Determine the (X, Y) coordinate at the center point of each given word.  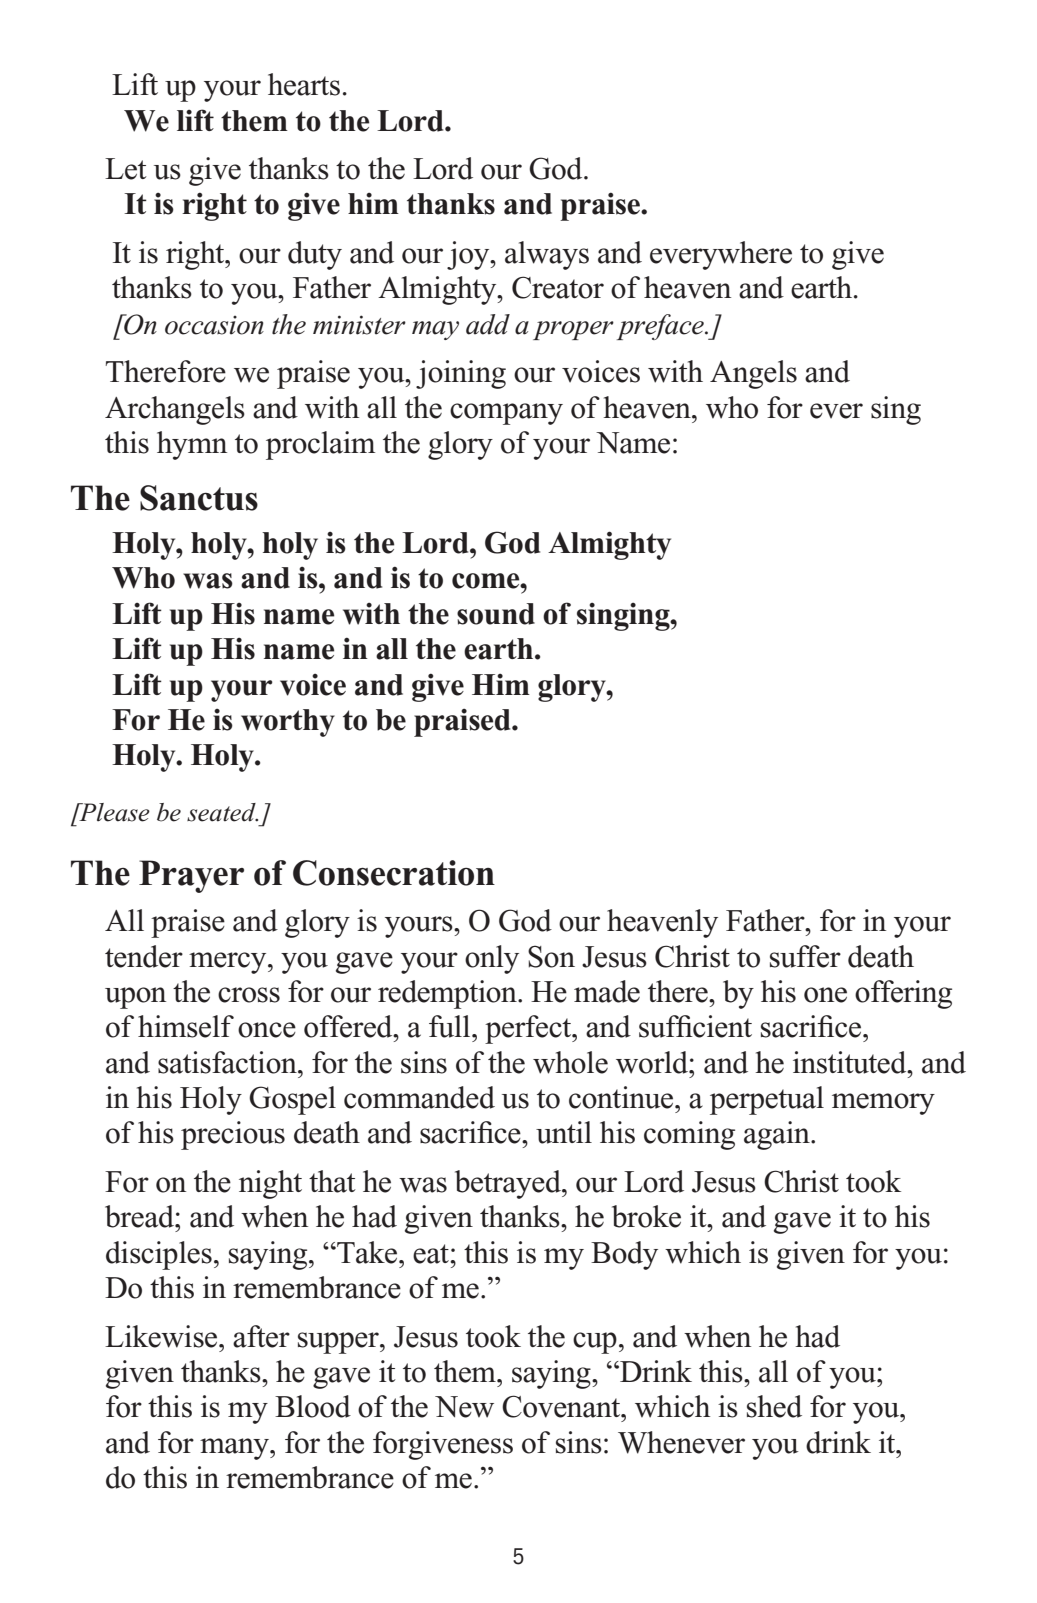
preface (661, 327)
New (464, 1407)
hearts (304, 84)
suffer (805, 956)
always (547, 255)
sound (496, 614)
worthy (288, 723)
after (261, 1336)
